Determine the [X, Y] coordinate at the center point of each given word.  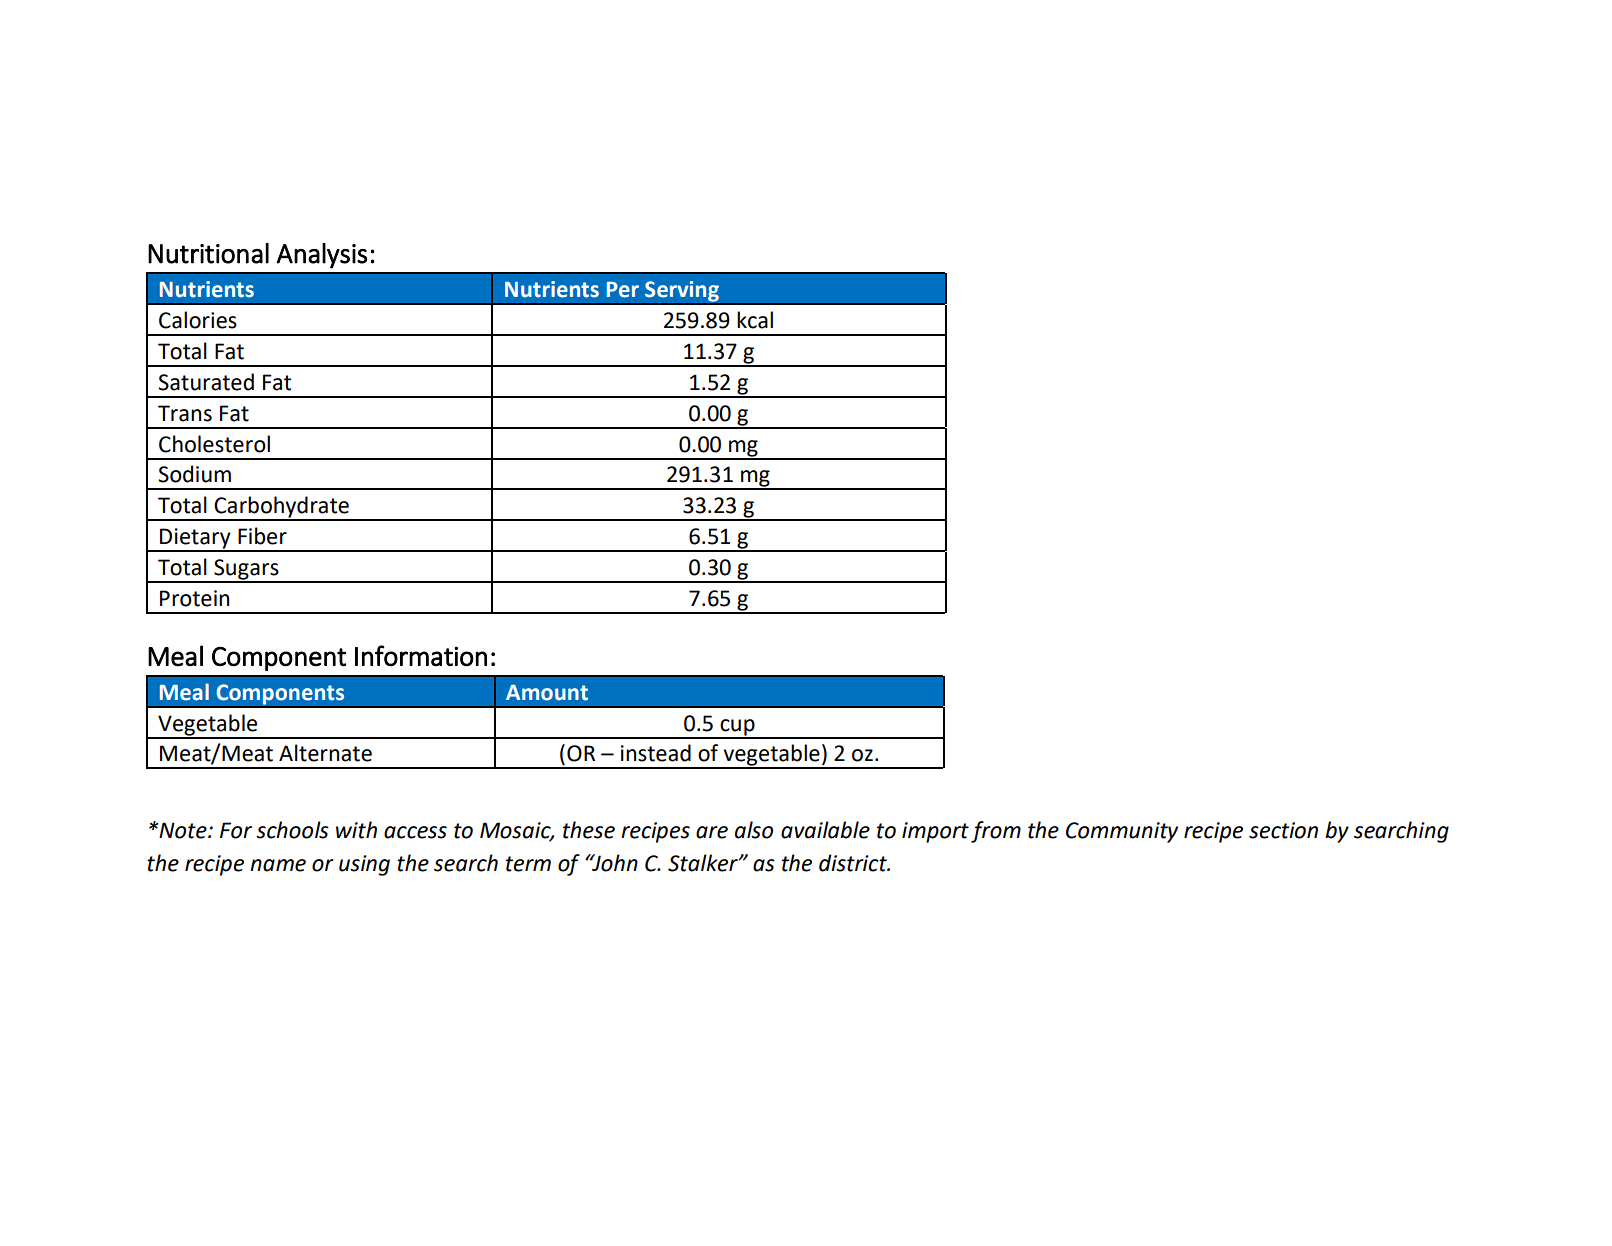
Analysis [321, 256]
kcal [755, 320]
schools [292, 830]
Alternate [325, 753]
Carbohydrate [281, 508]
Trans [185, 413]
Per [623, 290]
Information [421, 656]
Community [1122, 832]
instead [656, 753]
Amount [547, 693]
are [712, 832]
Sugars [246, 570]
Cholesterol [214, 444]
